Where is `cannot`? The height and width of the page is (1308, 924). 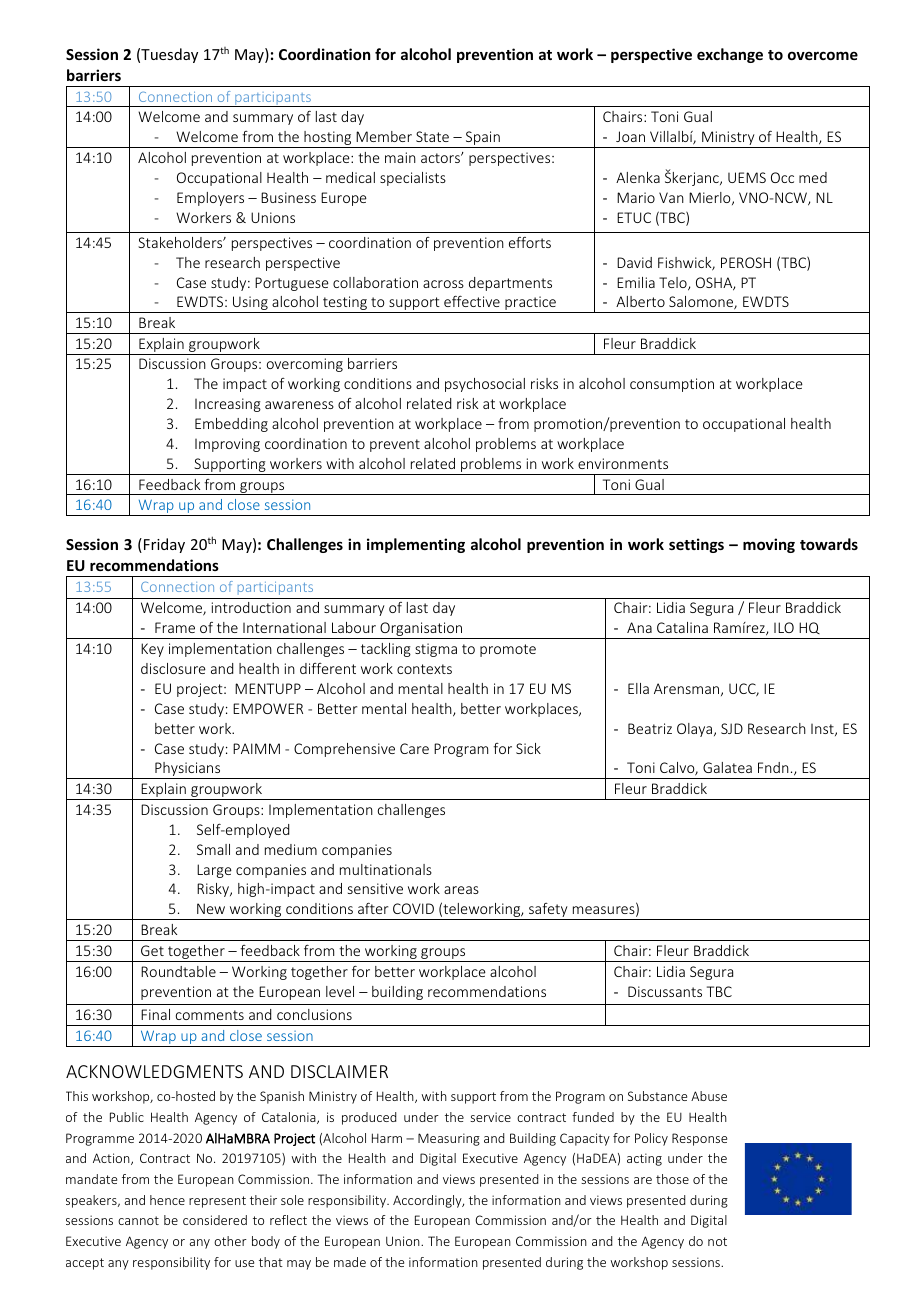
cannot is located at coordinates (138, 1220).
